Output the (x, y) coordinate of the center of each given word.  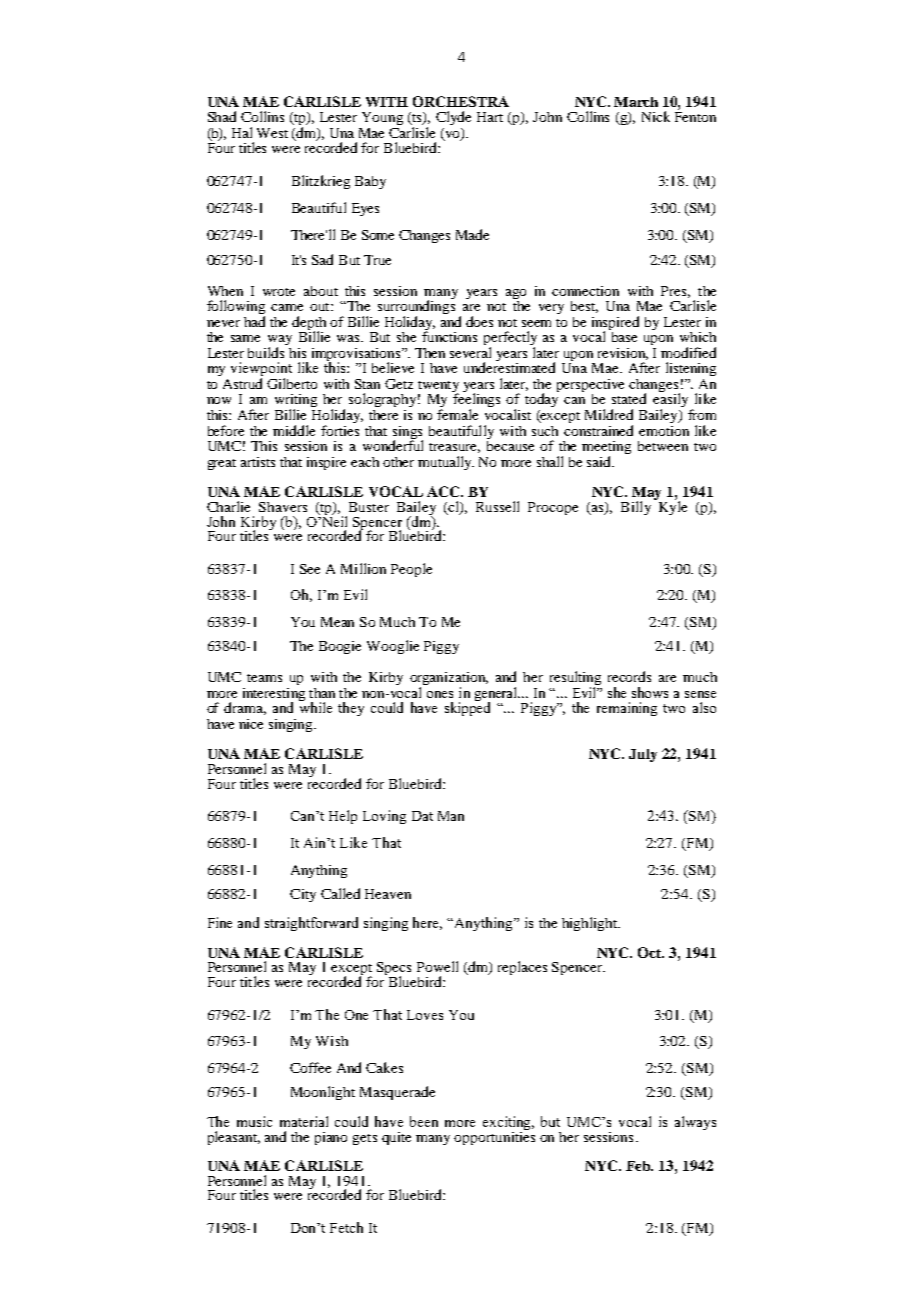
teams (264, 678)
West (272, 133)
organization (449, 680)
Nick (656, 116)
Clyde (453, 118)
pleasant (234, 1138)
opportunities (494, 1136)
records (629, 676)
